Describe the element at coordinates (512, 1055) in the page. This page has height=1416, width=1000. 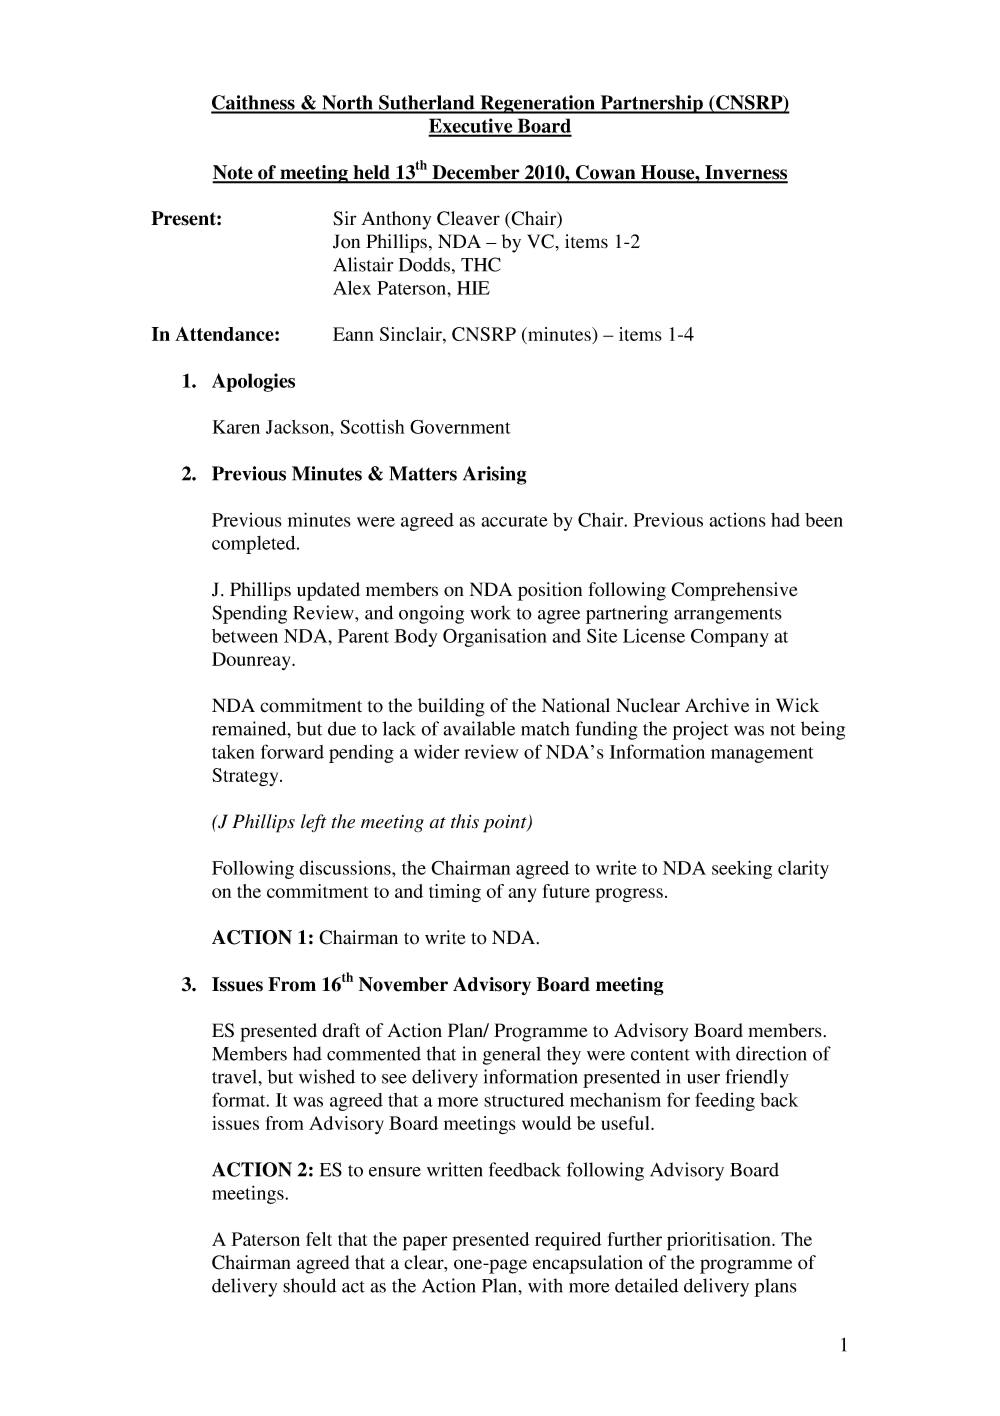
I see `general` at that location.
